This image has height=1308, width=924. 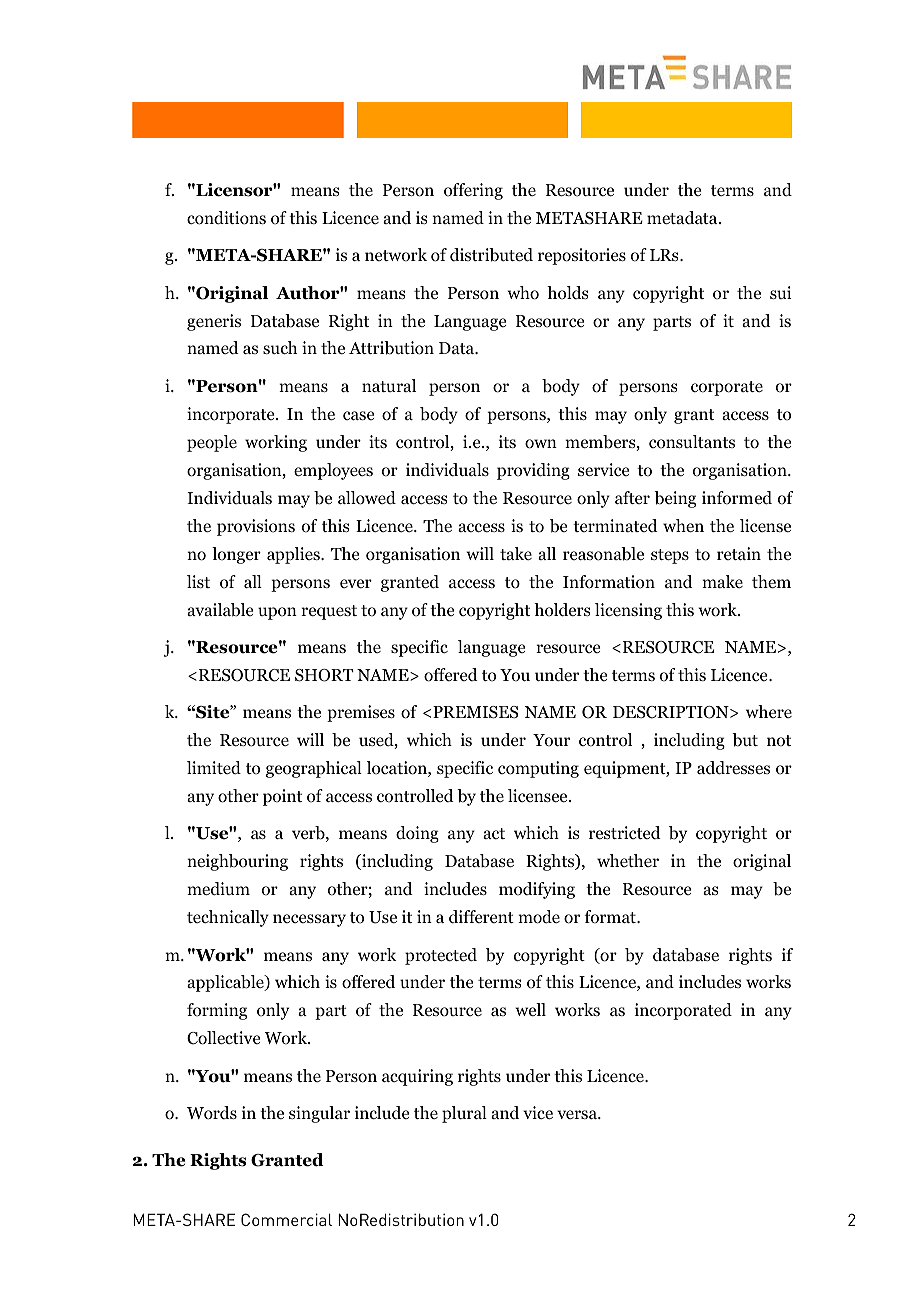 What do you see at coordinates (533, 471) in the image?
I see `providing` at bounding box center [533, 471].
